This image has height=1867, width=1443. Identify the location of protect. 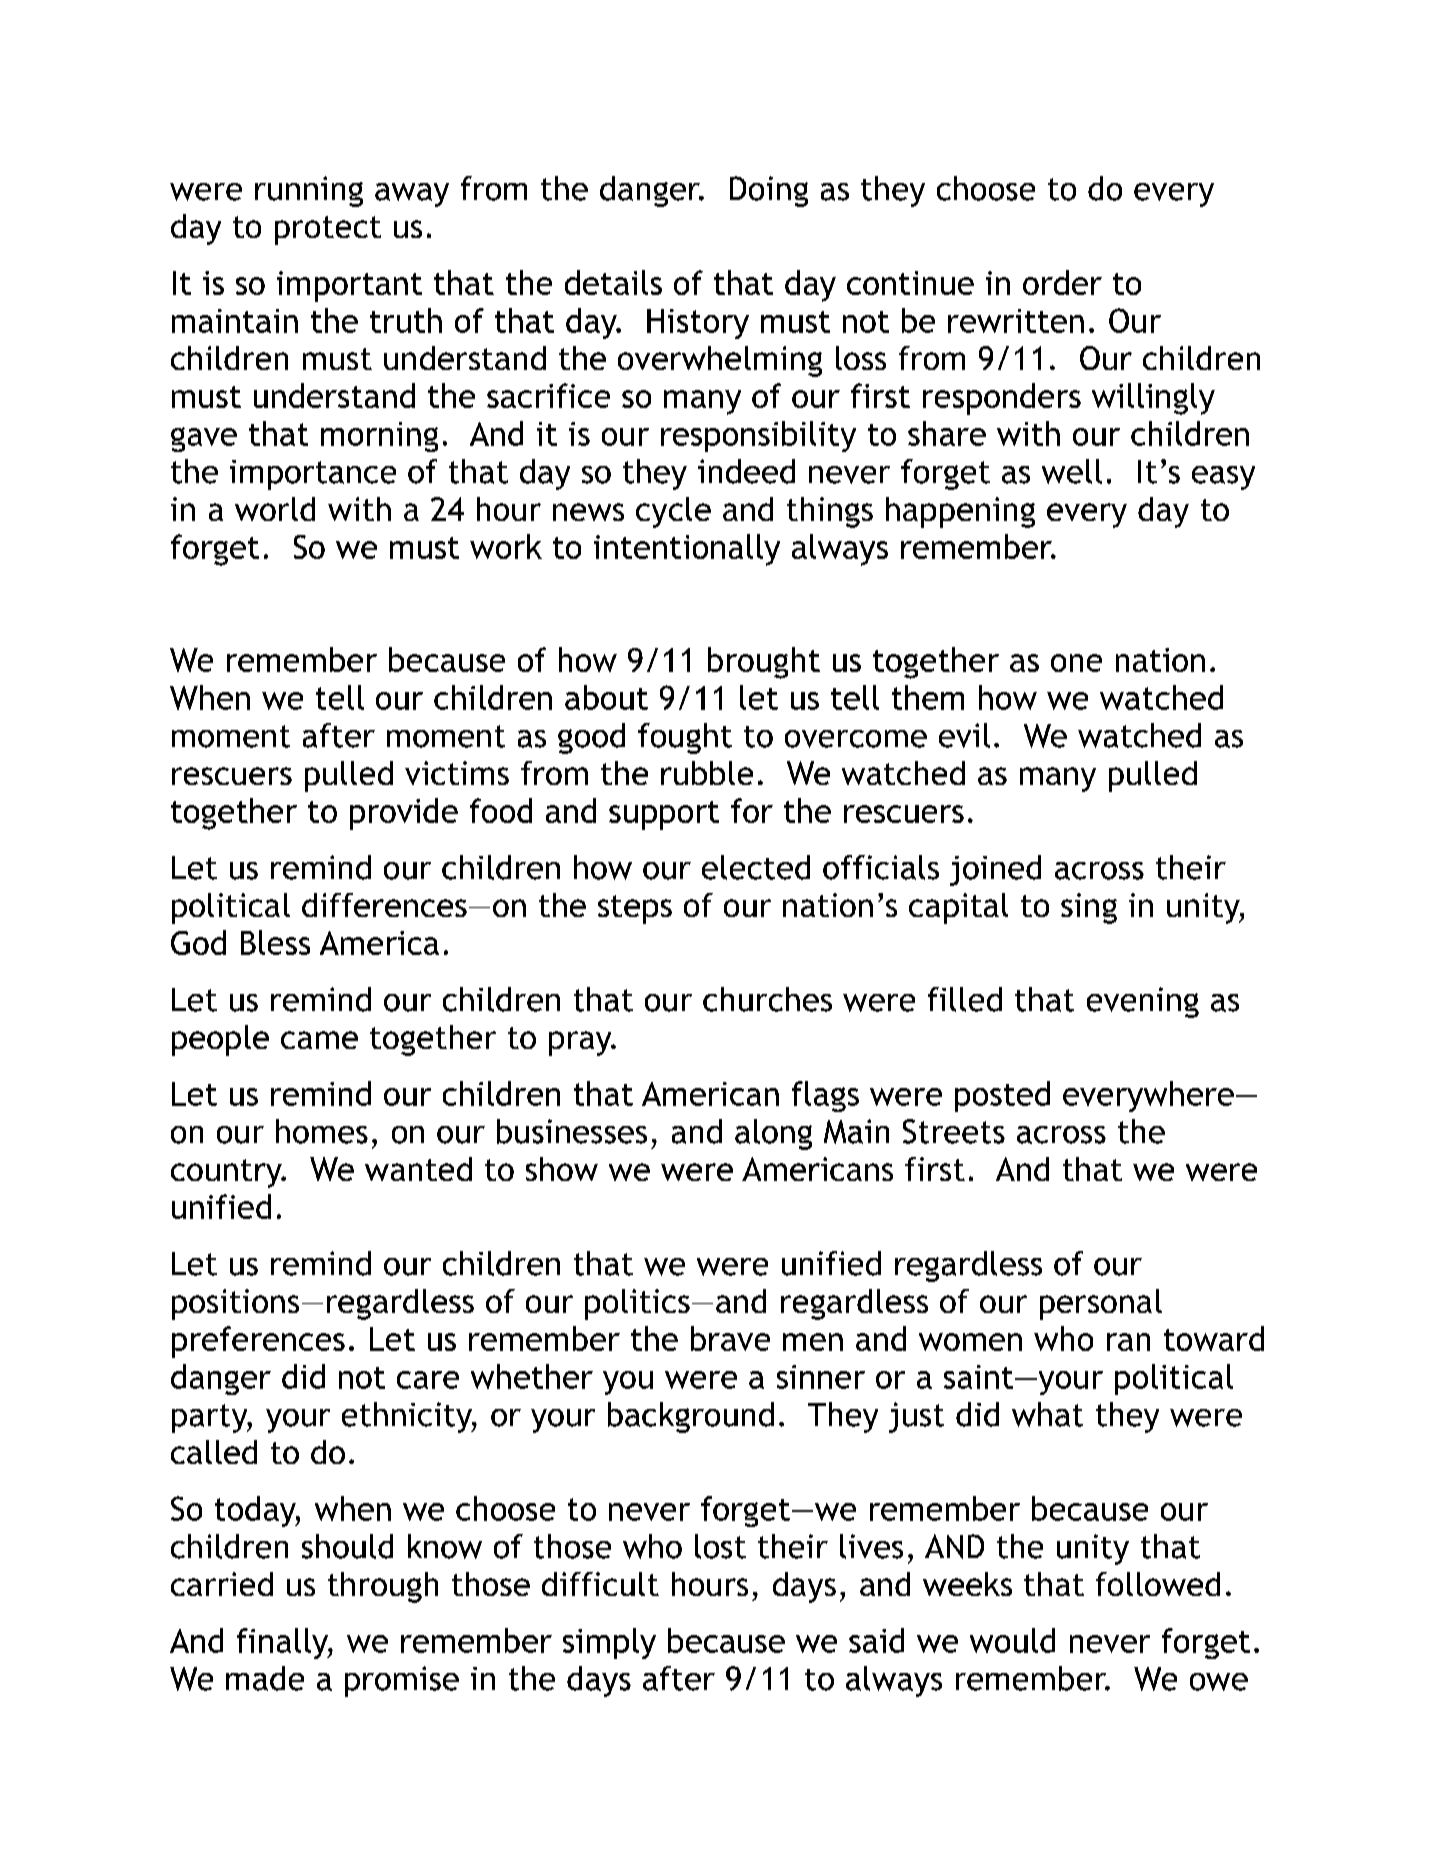
(328, 230).
